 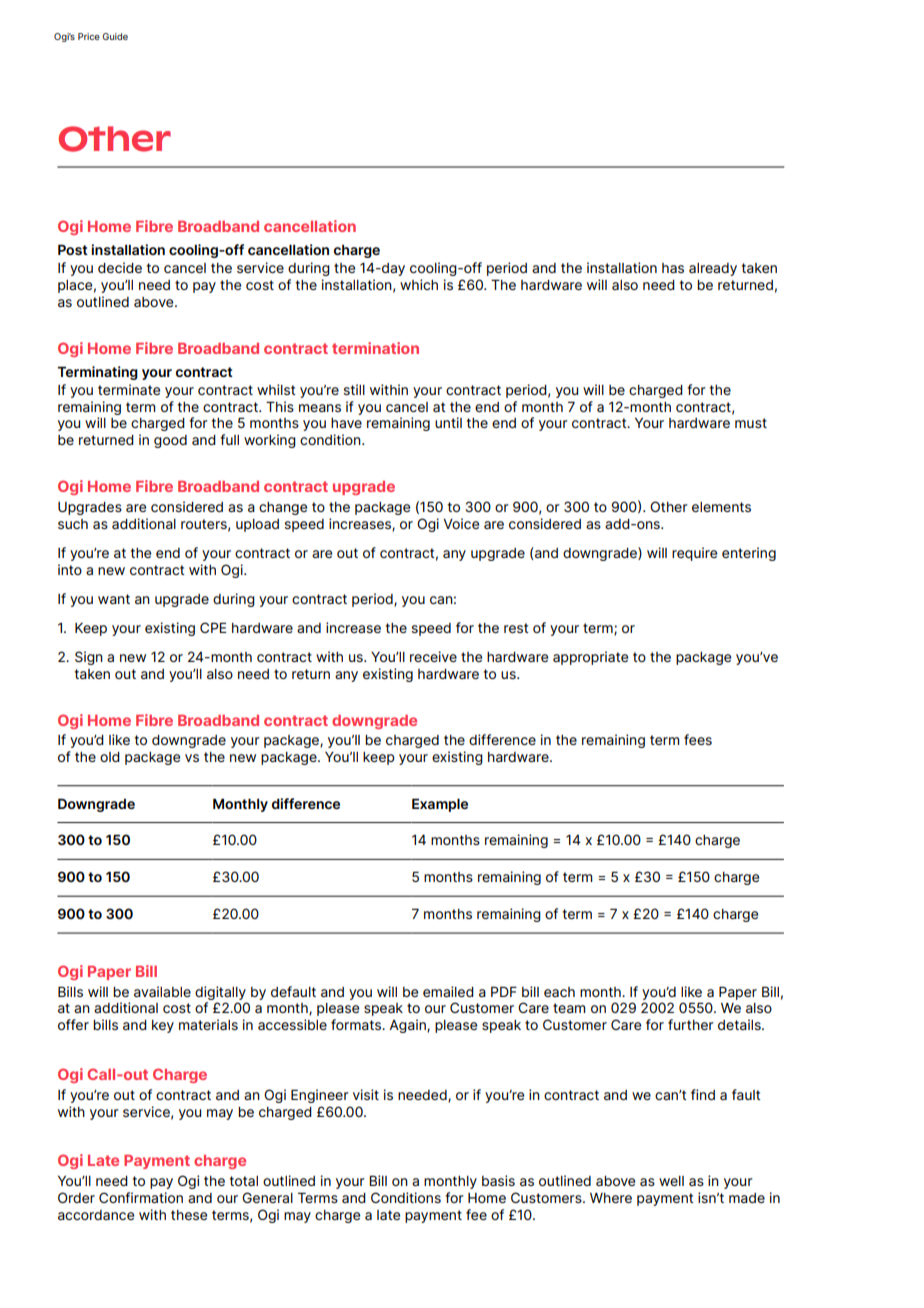 What do you see at coordinates (419, 284) in the screenshot?
I see `which` at bounding box center [419, 284].
